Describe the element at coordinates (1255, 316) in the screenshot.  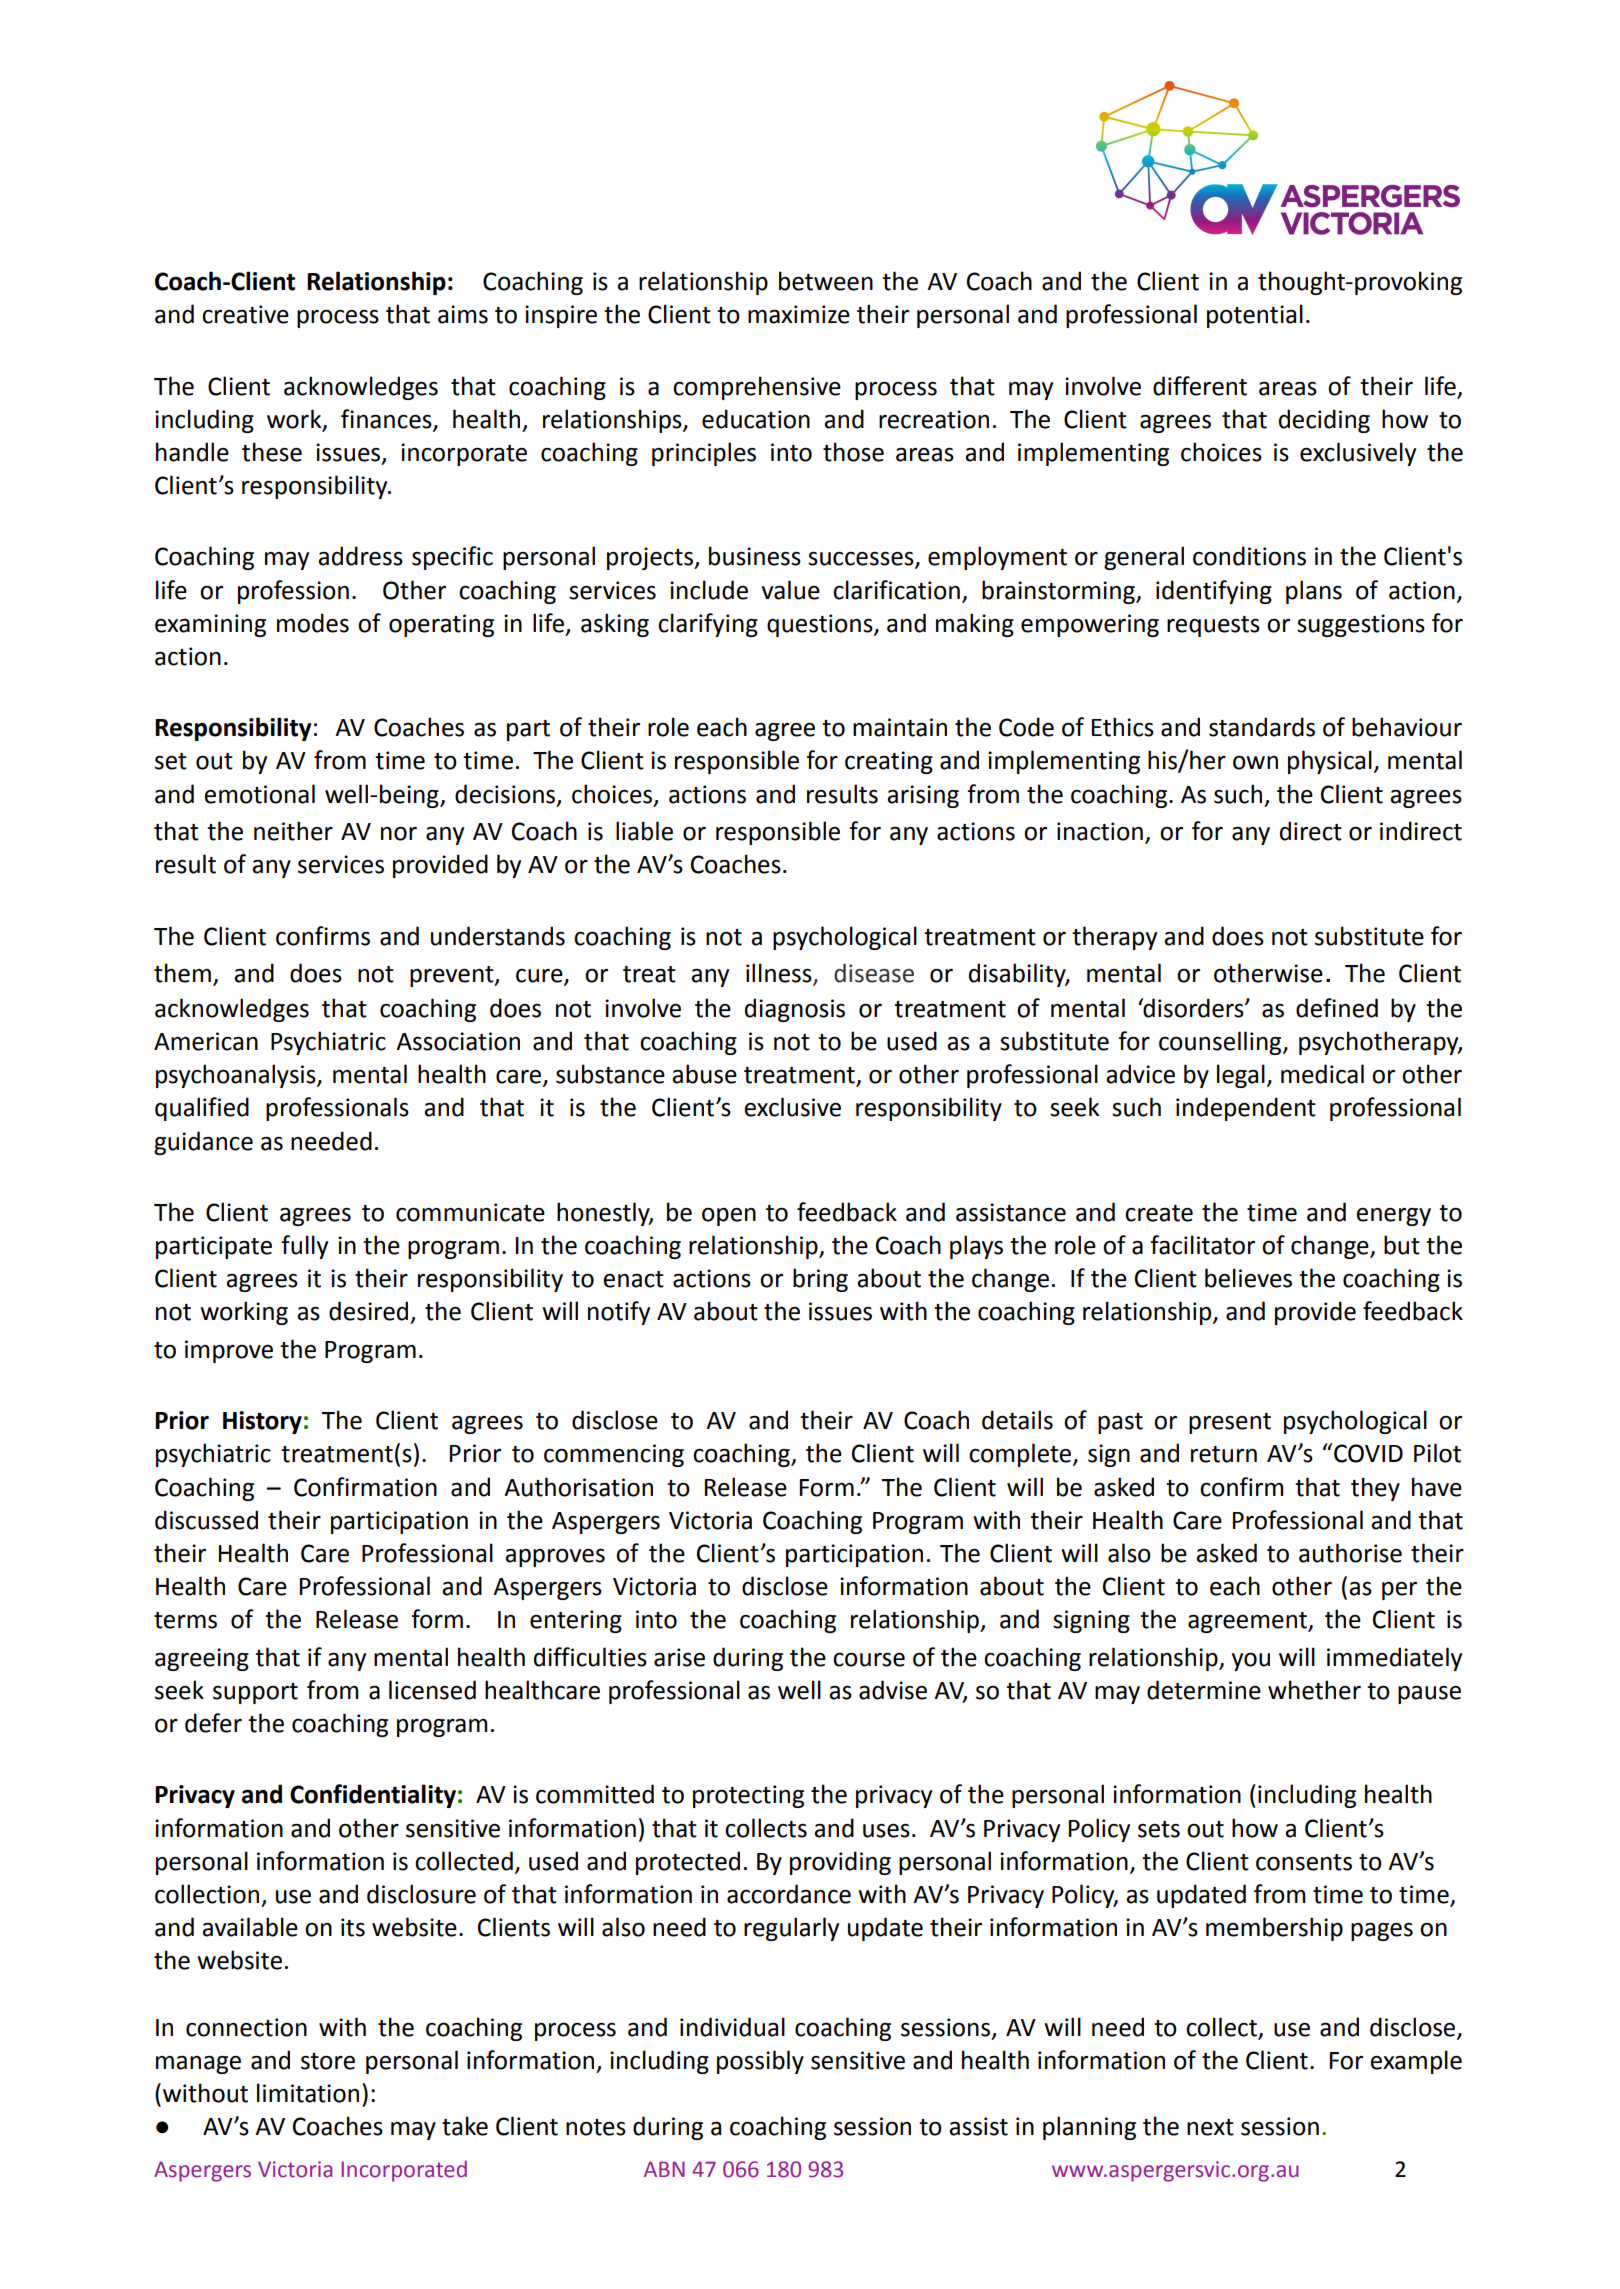
I see `potential` at that location.
